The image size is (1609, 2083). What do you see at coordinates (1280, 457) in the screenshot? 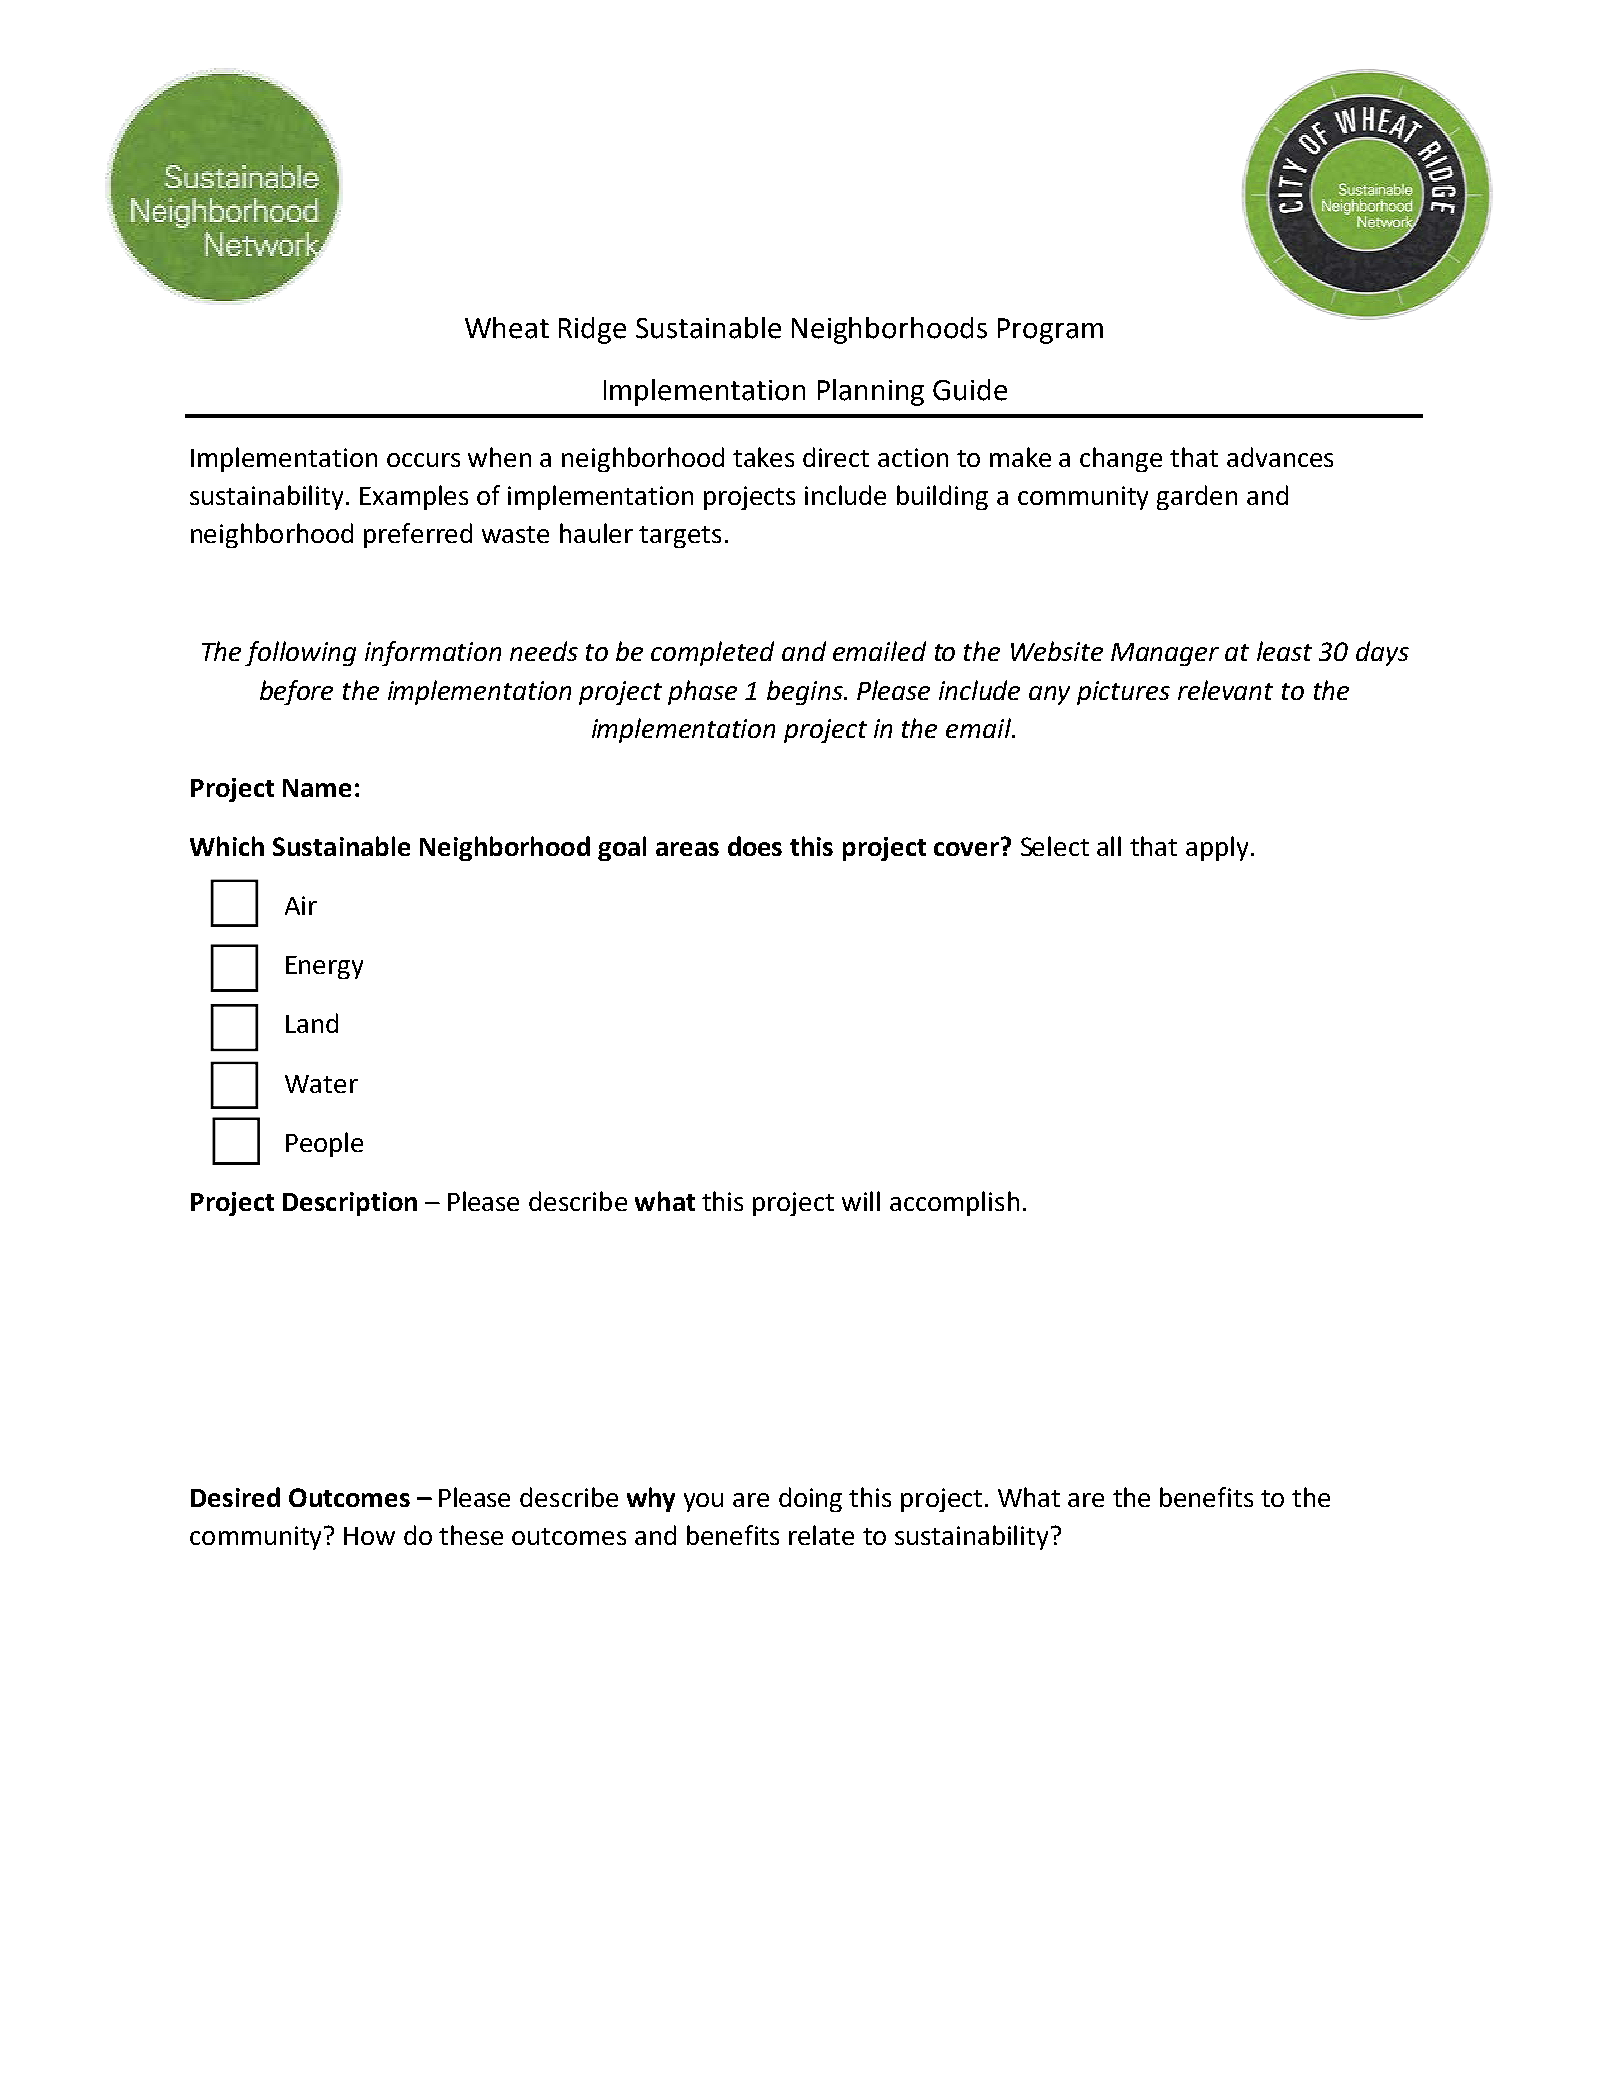
I see `advances` at bounding box center [1280, 457].
